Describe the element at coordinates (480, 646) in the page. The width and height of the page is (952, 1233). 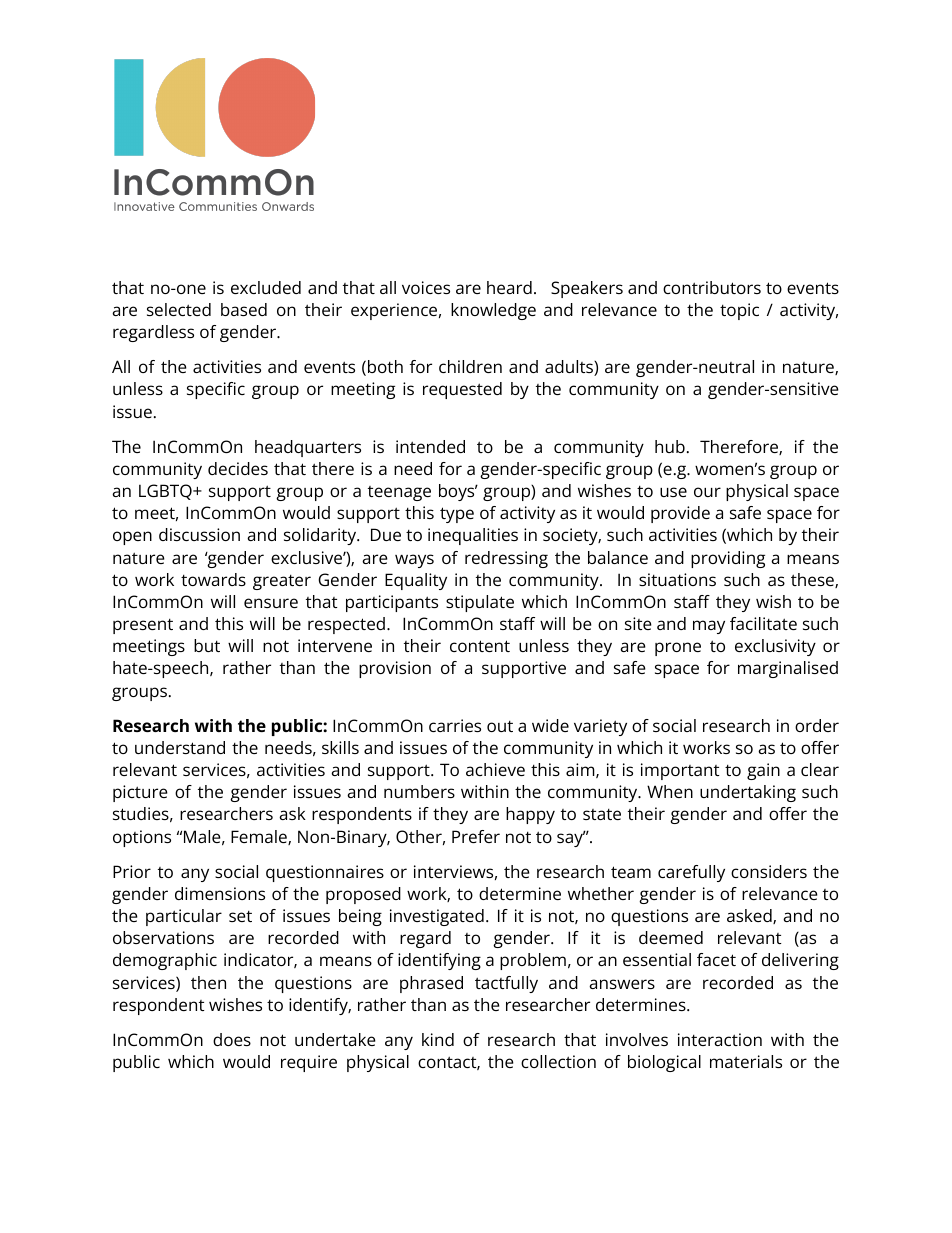
I see `content` at that location.
